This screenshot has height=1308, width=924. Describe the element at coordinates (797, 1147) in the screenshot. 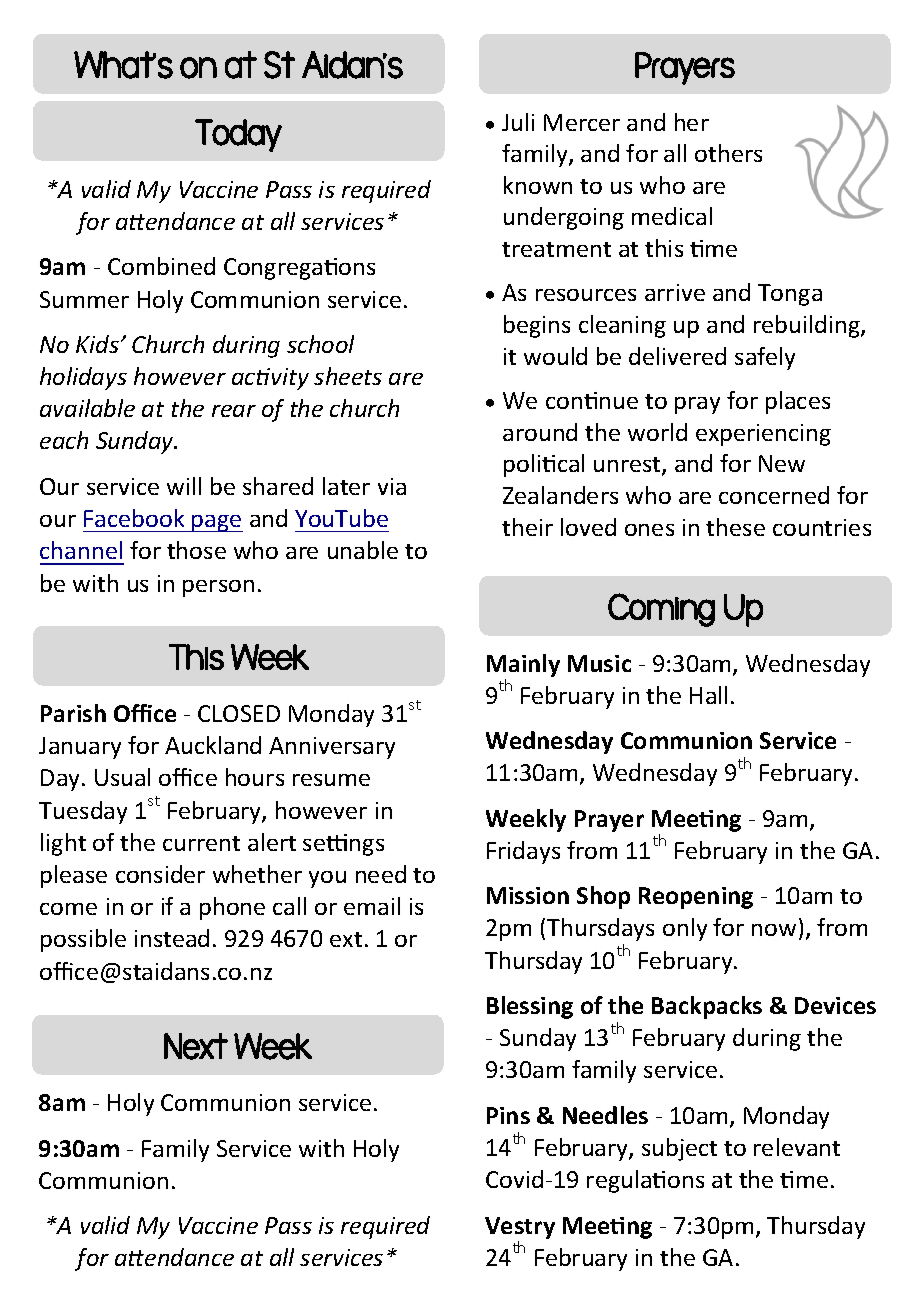

I see `relevant` at that location.
